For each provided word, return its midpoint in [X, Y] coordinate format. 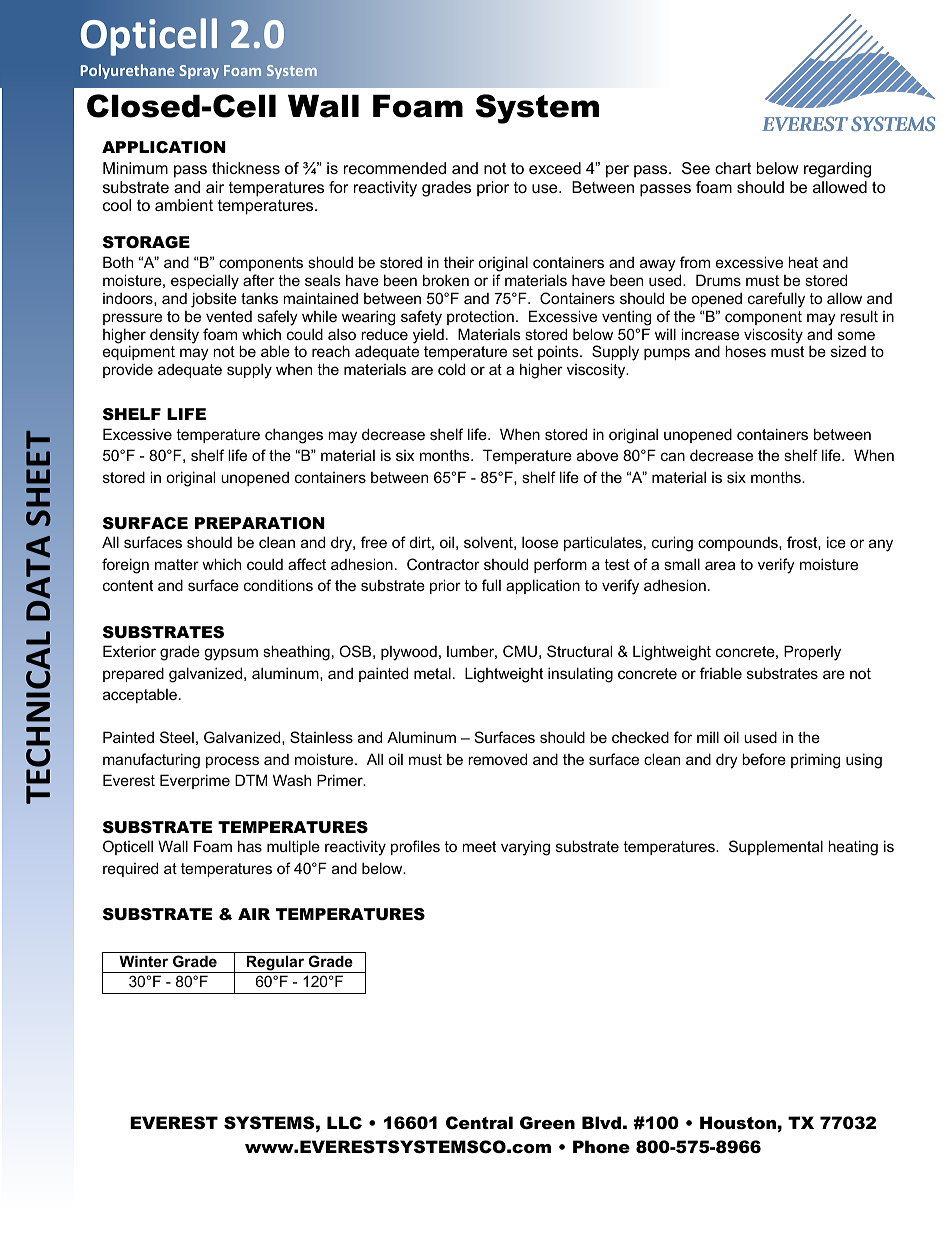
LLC [344, 1123]
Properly [812, 653]
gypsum [231, 654]
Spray [199, 72]
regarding [837, 170]
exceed [555, 168]
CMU [520, 651]
